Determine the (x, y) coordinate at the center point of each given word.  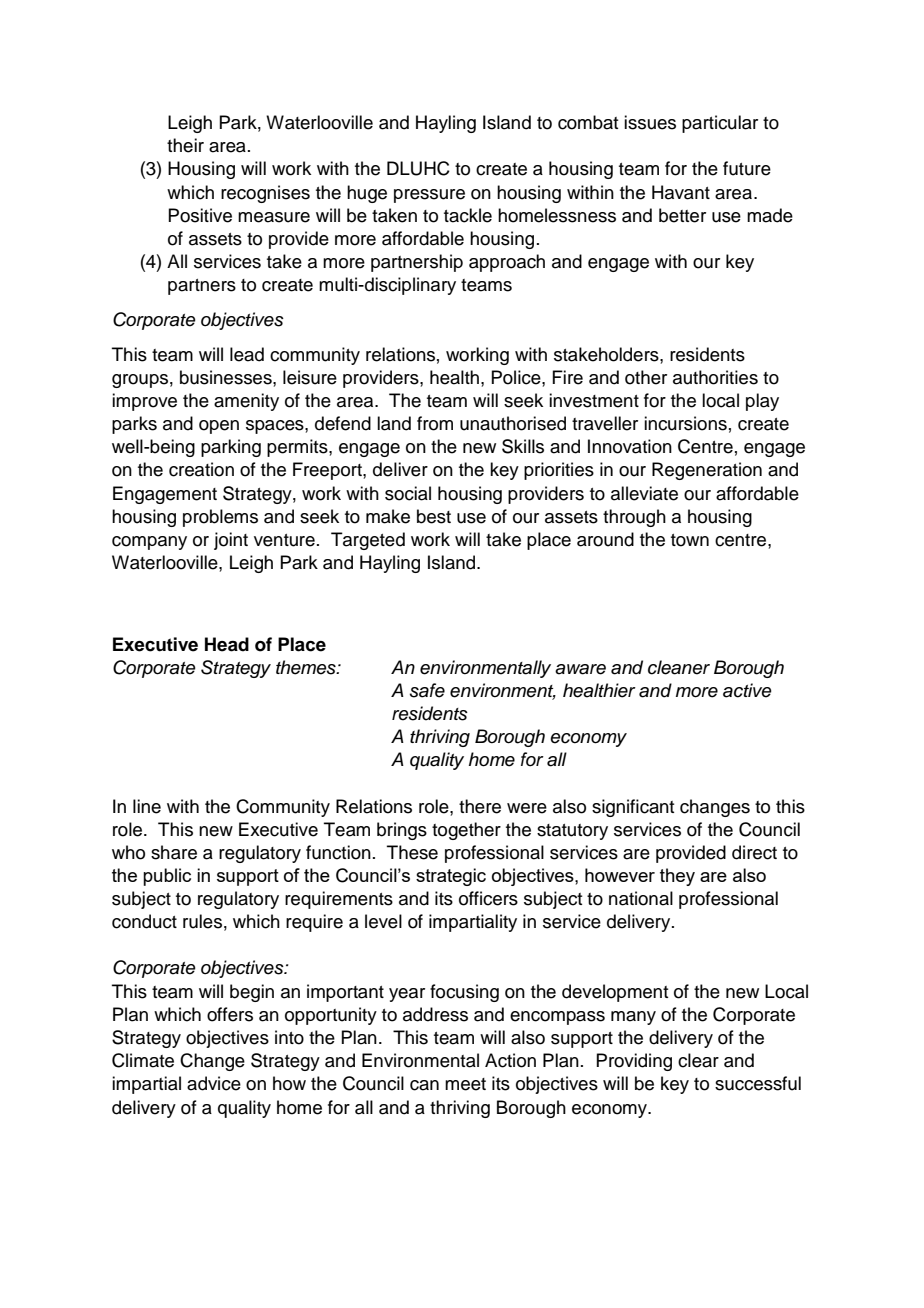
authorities (715, 377)
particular (720, 124)
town (690, 540)
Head (227, 644)
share (174, 852)
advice (214, 1083)
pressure (429, 196)
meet (465, 1084)
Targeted (368, 541)
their (185, 145)
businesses (227, 377)
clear (698, 1060)
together (466, 831)
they (677, 877)
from (435, 423)
